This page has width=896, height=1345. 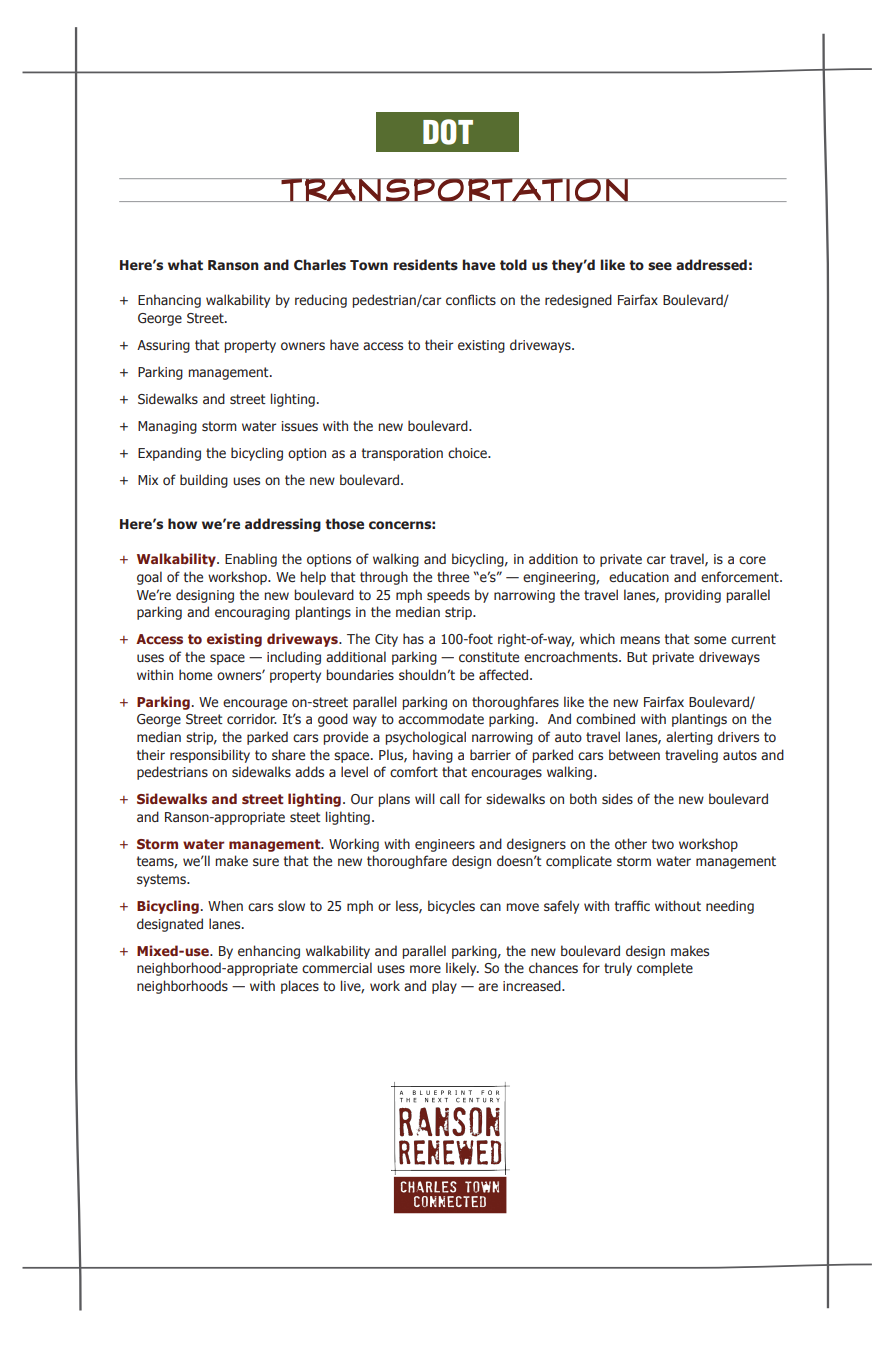 What do you see at coordinates (471, 299) in the page?
I see `conflicts` at bounding box center [471, 299].
